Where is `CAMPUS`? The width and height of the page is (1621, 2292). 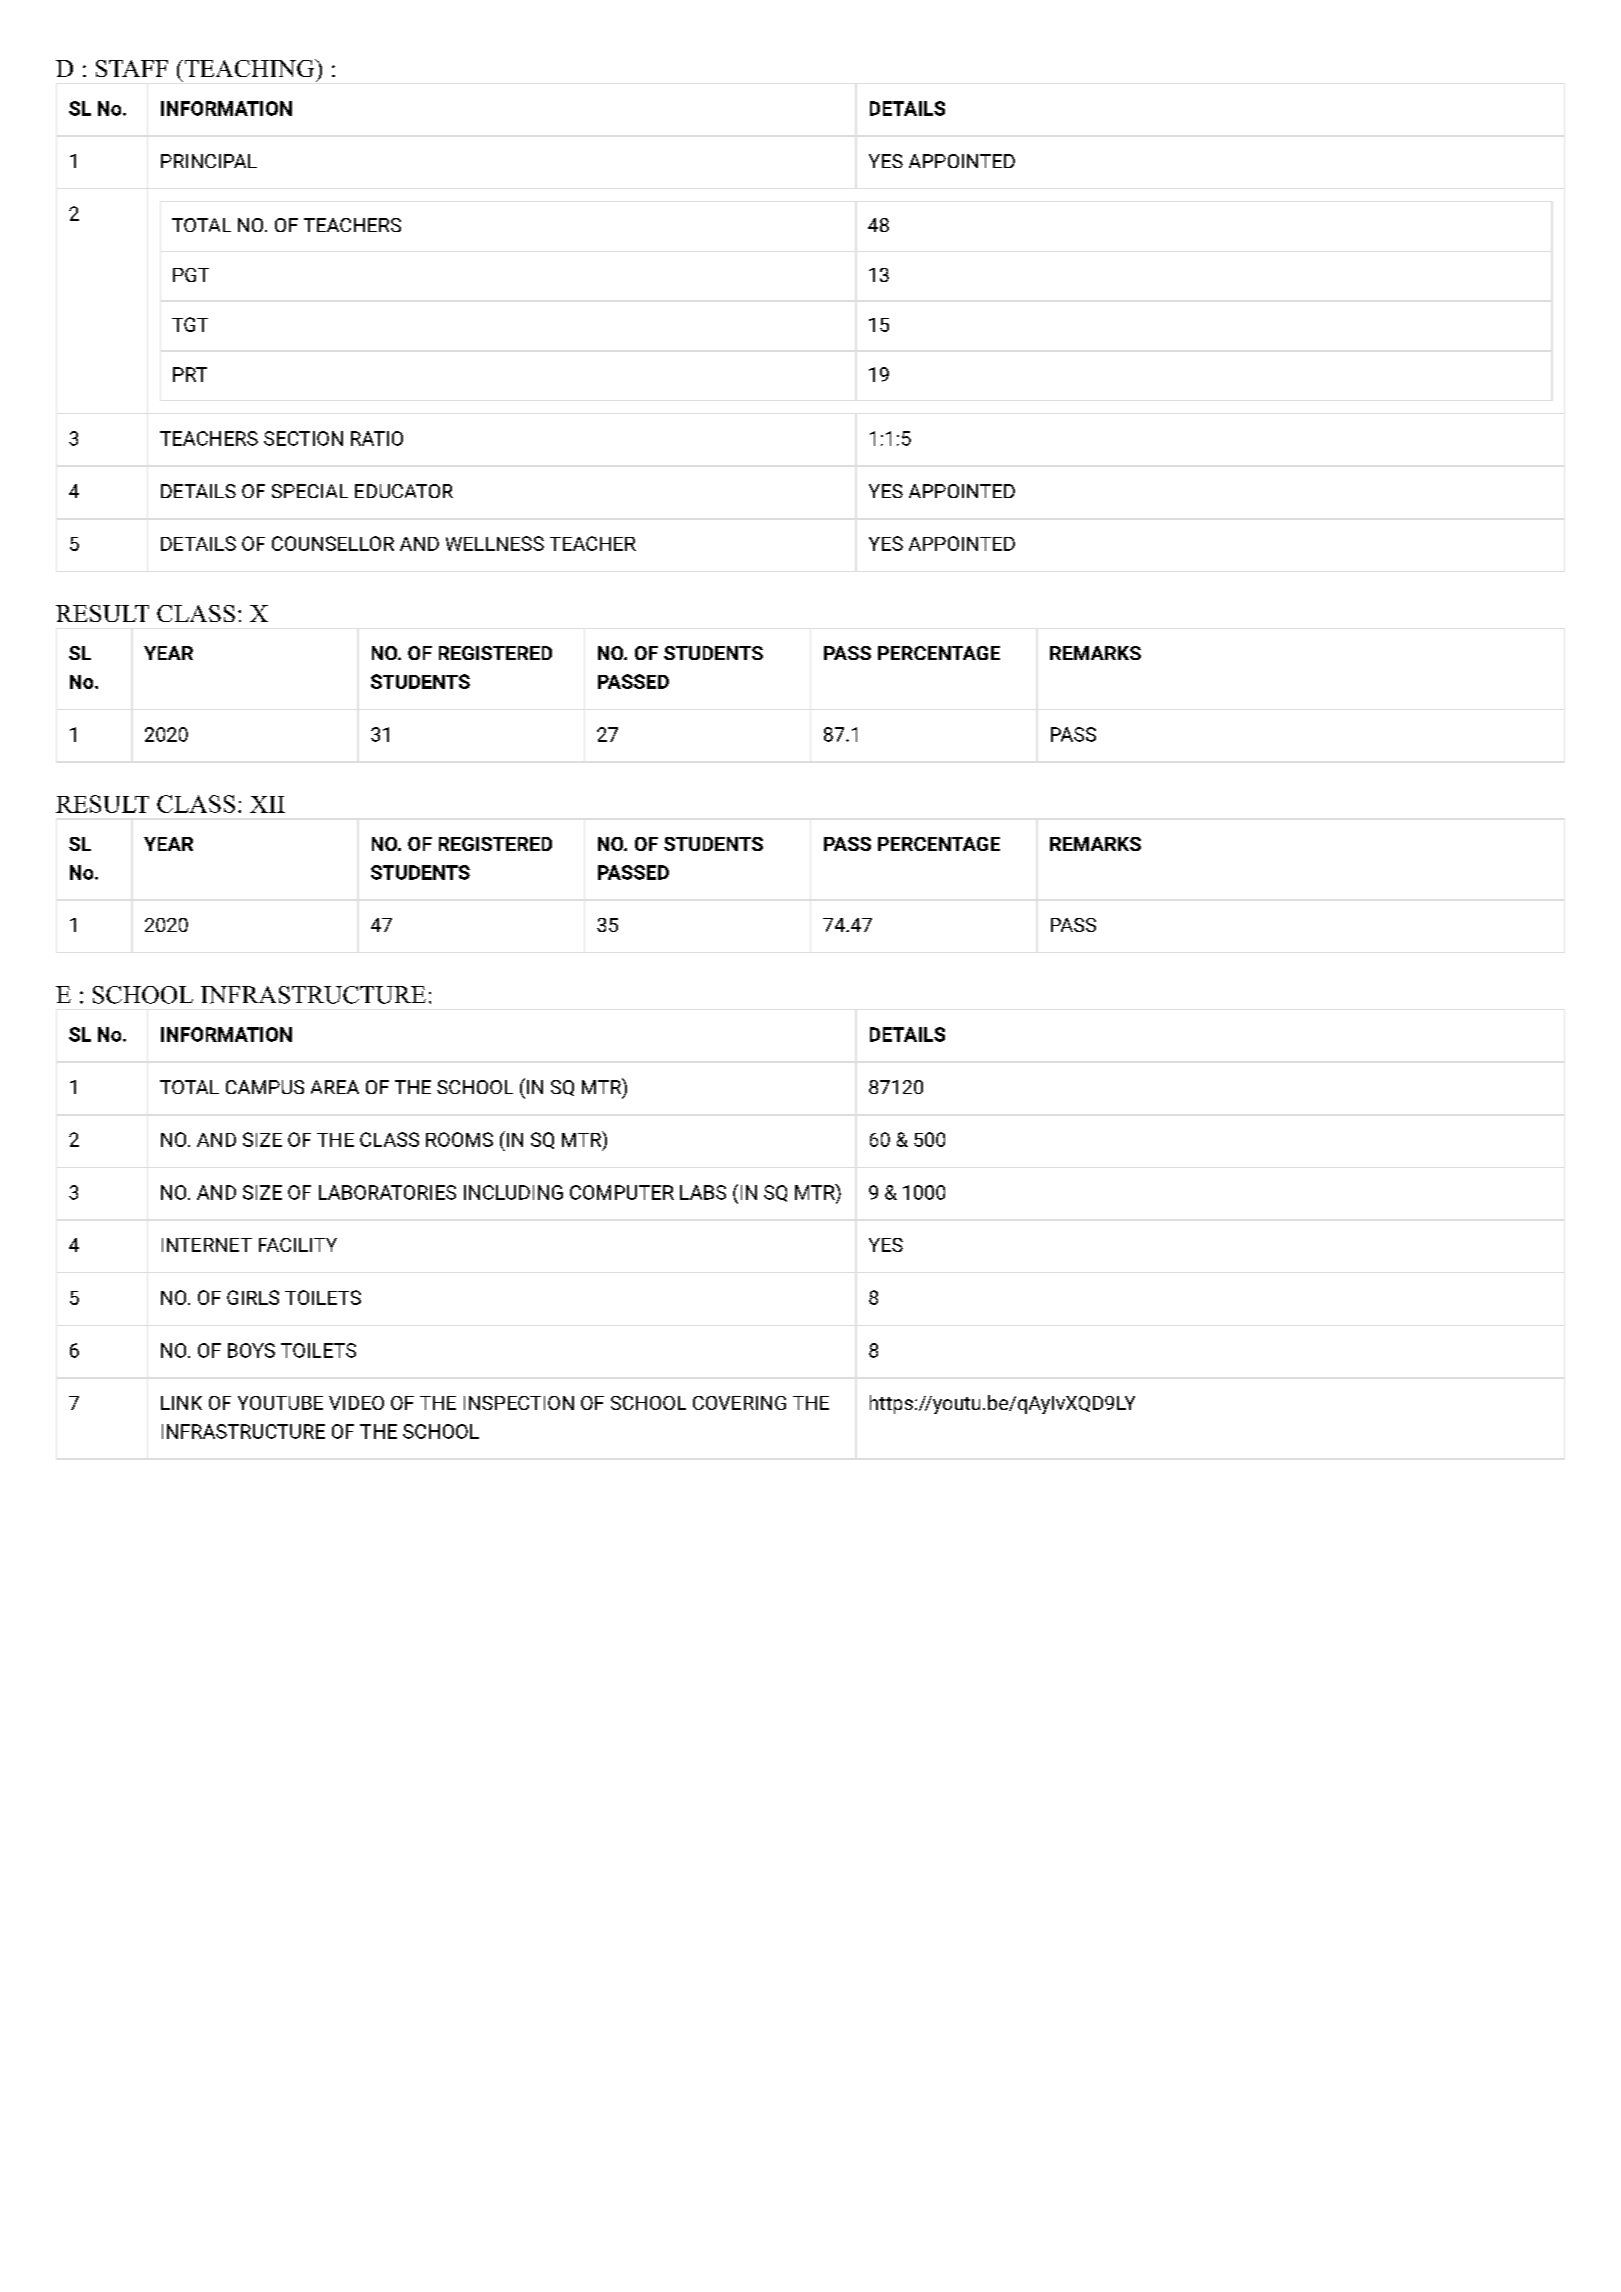
CAMPUS is located at coordinates (265, 1087).
